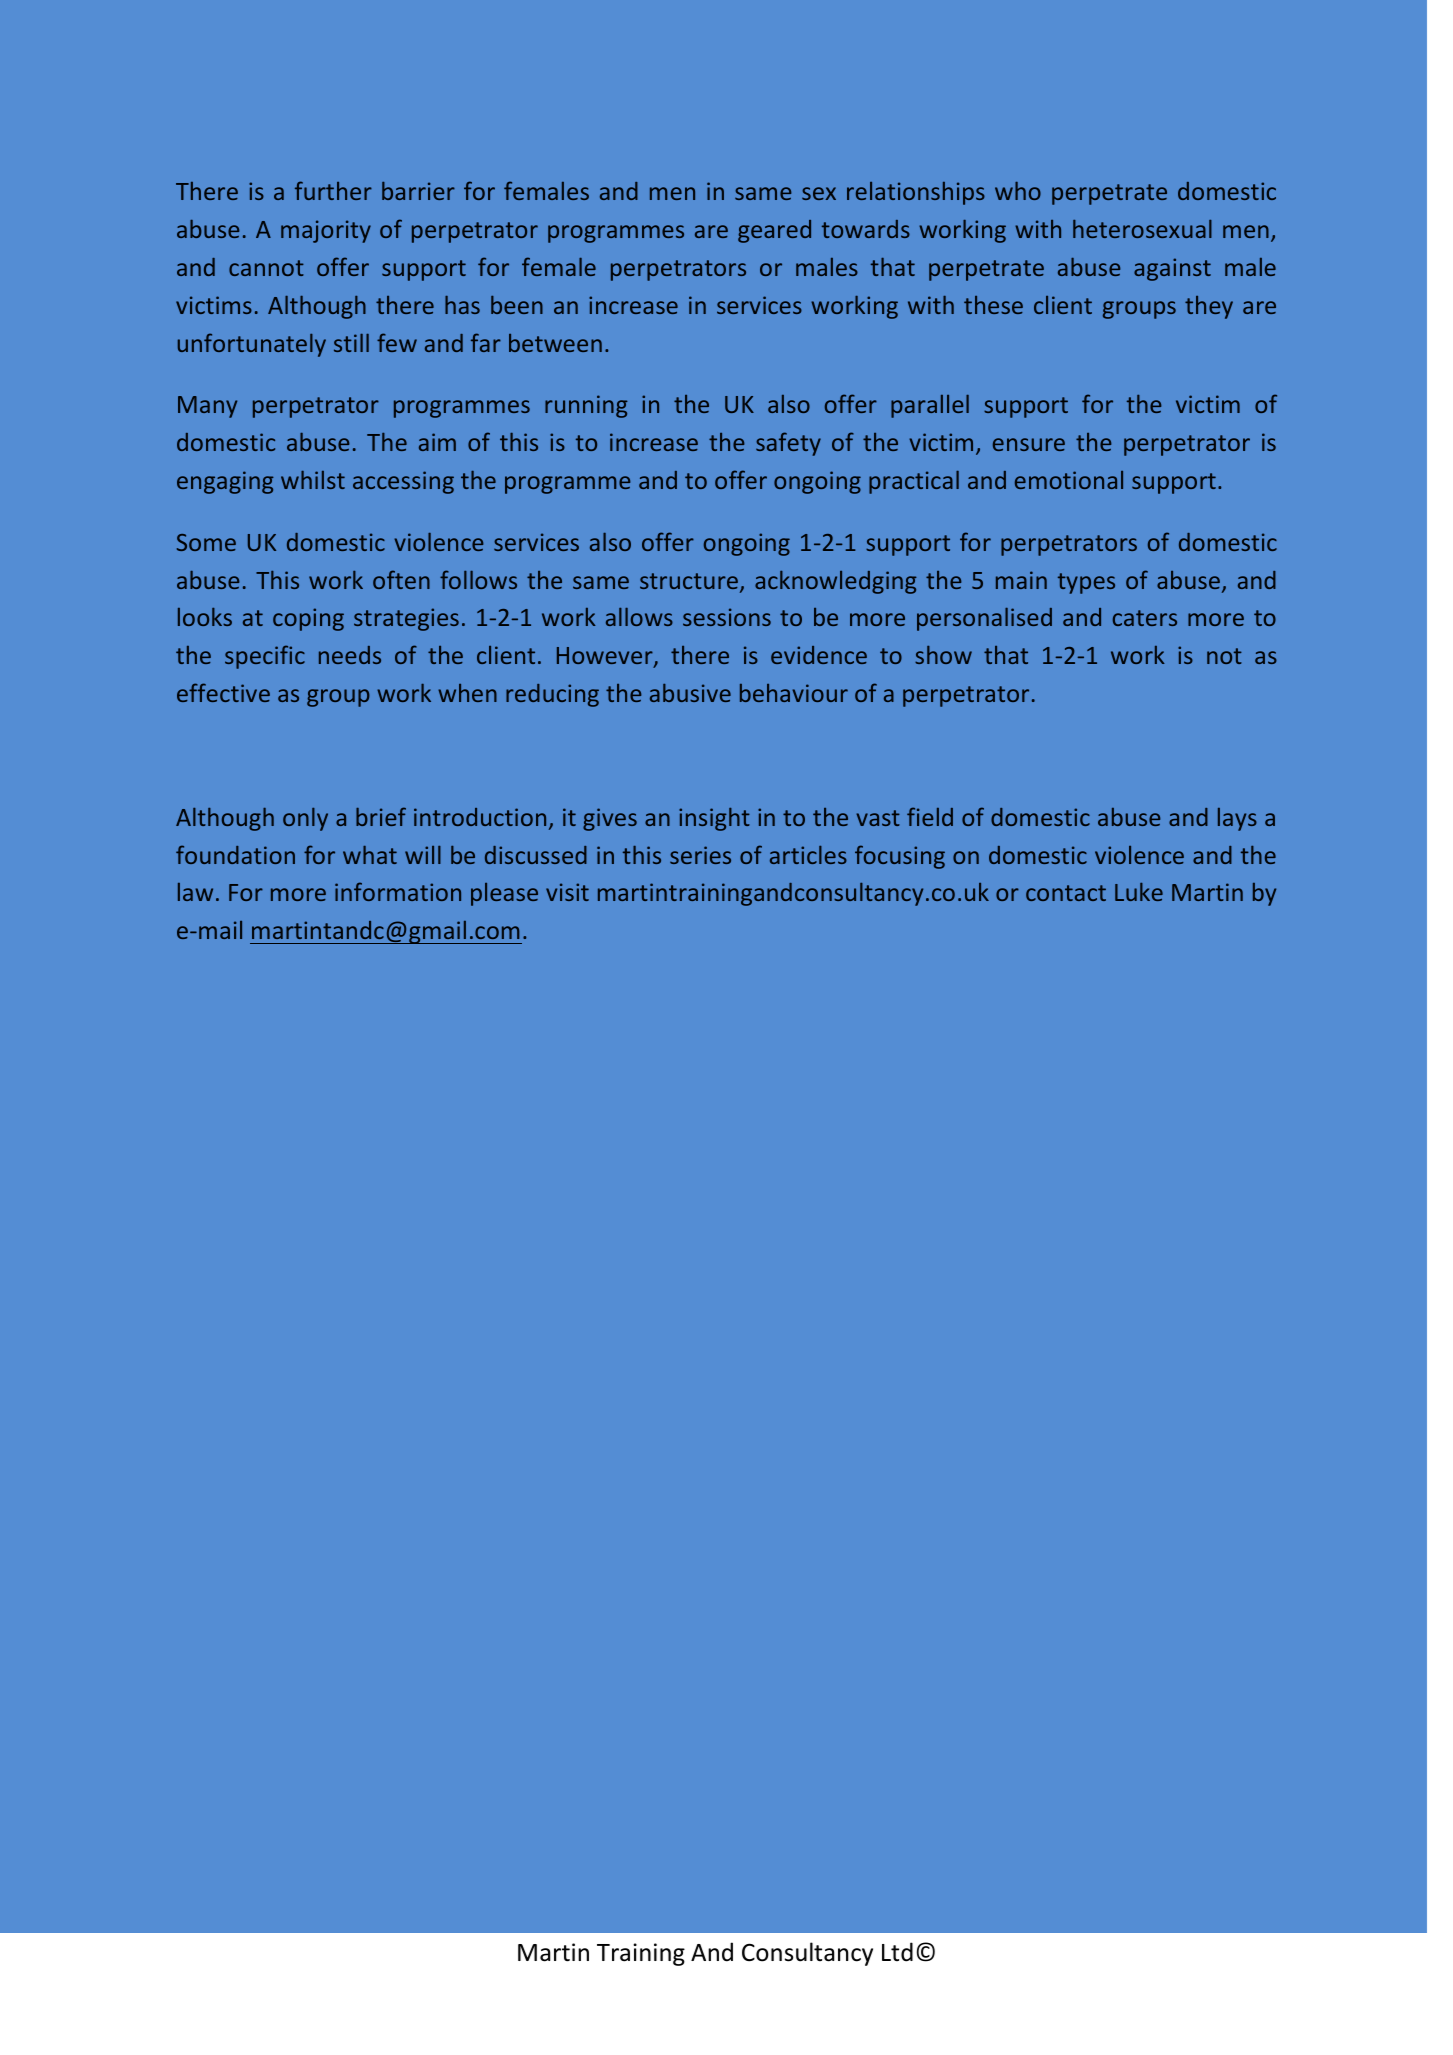 The width and height of the screenshot is (1453, 2055). Describe the element at coordinates (897, 1952) in the screenshot. I see `Ltd` at that location.
